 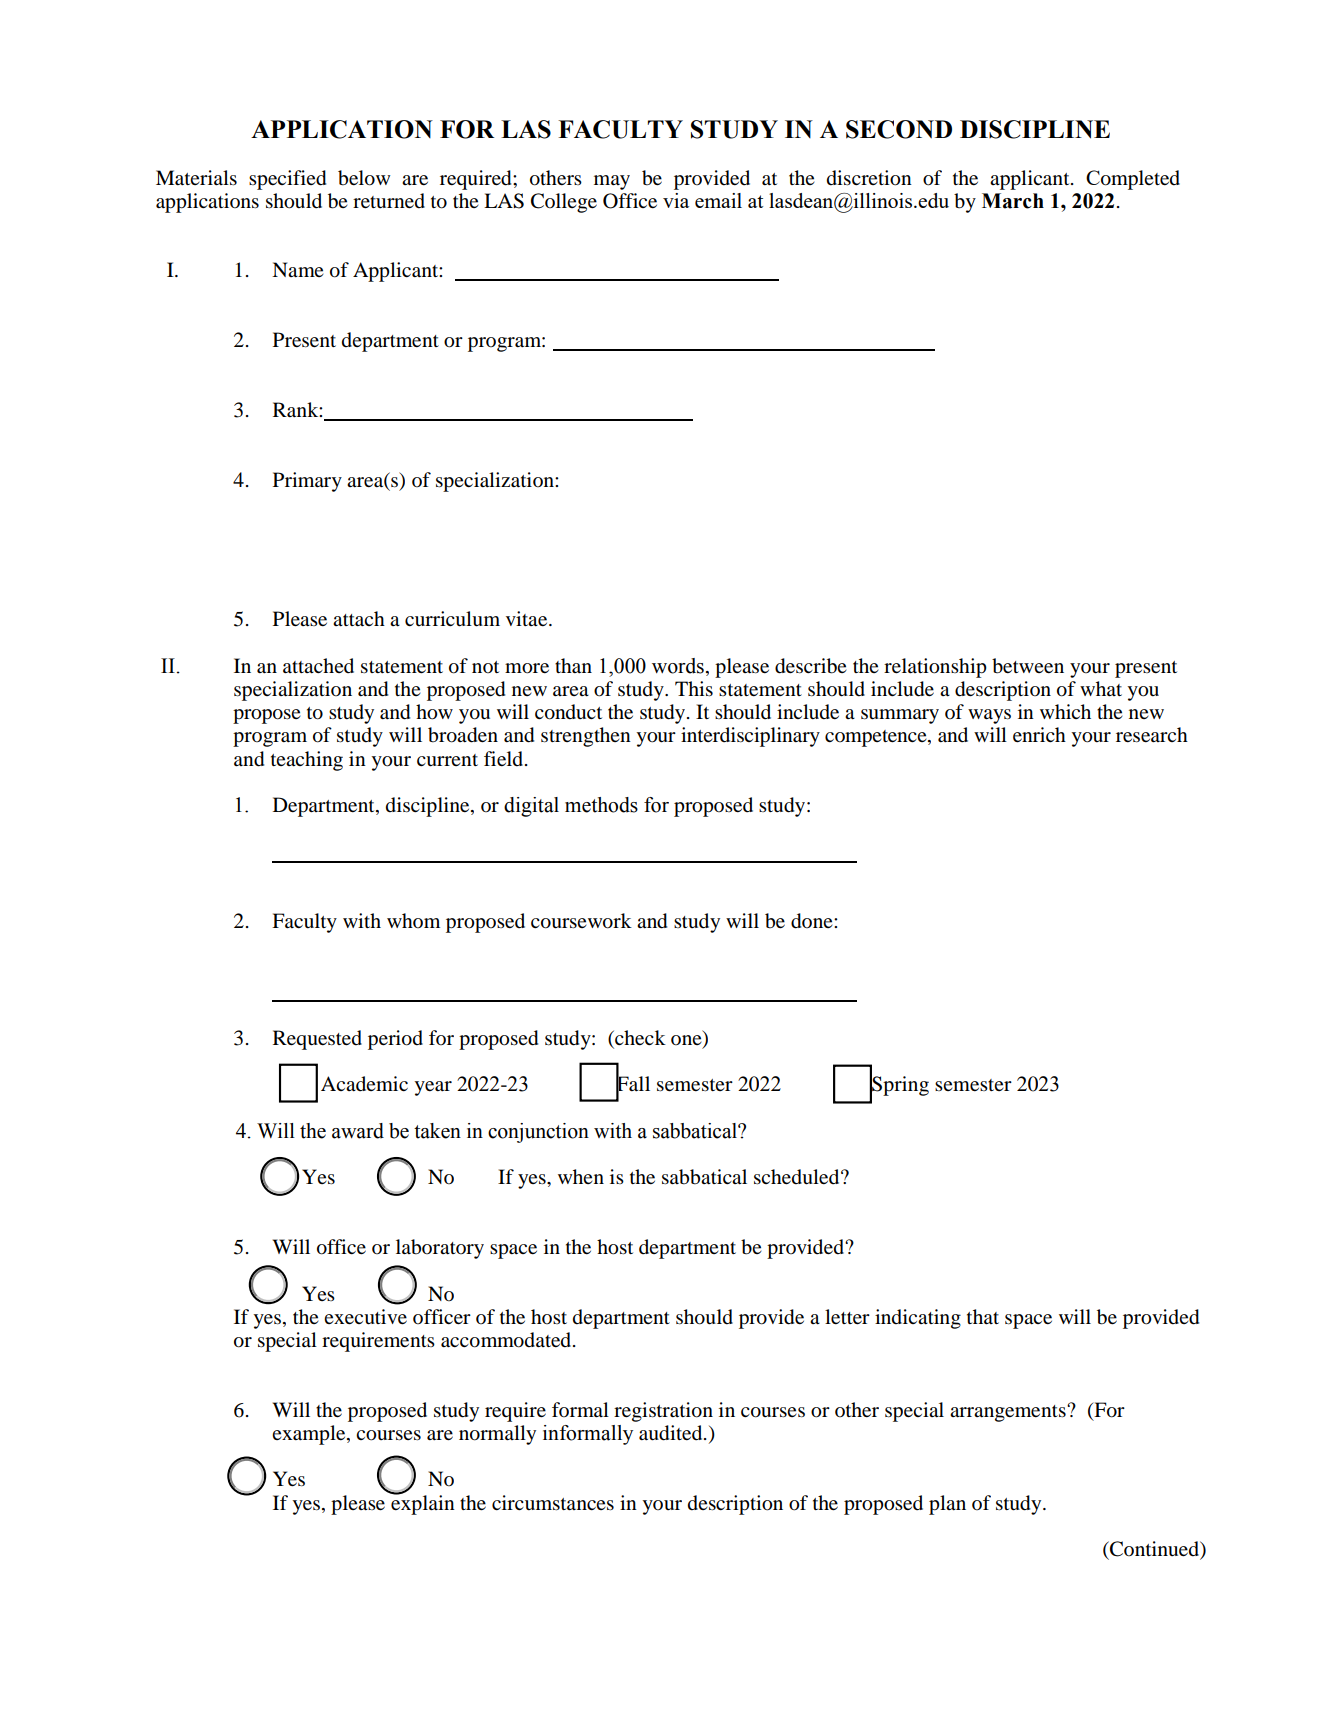 I want to click on whom, so click(x=413, y=920).
